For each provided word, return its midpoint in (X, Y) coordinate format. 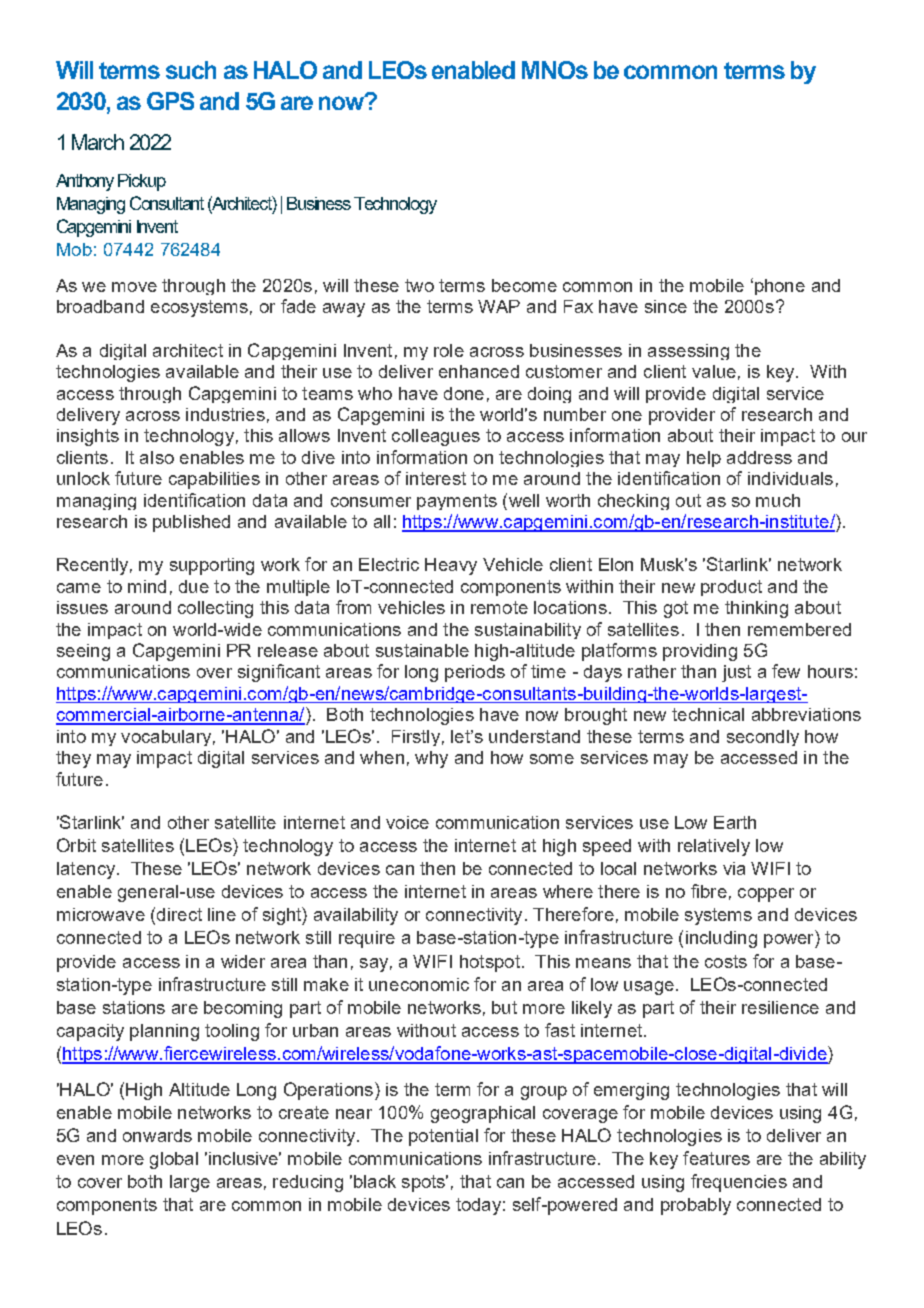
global (174, 1160)
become (524, 285)
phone (780, 287)
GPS (170, 101)
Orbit (76, 845)
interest (436, 478)
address (759, 457)
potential (443, 1137)
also (157, 457)
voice (407, 822)
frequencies (739, 1183)
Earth (735, 822)
